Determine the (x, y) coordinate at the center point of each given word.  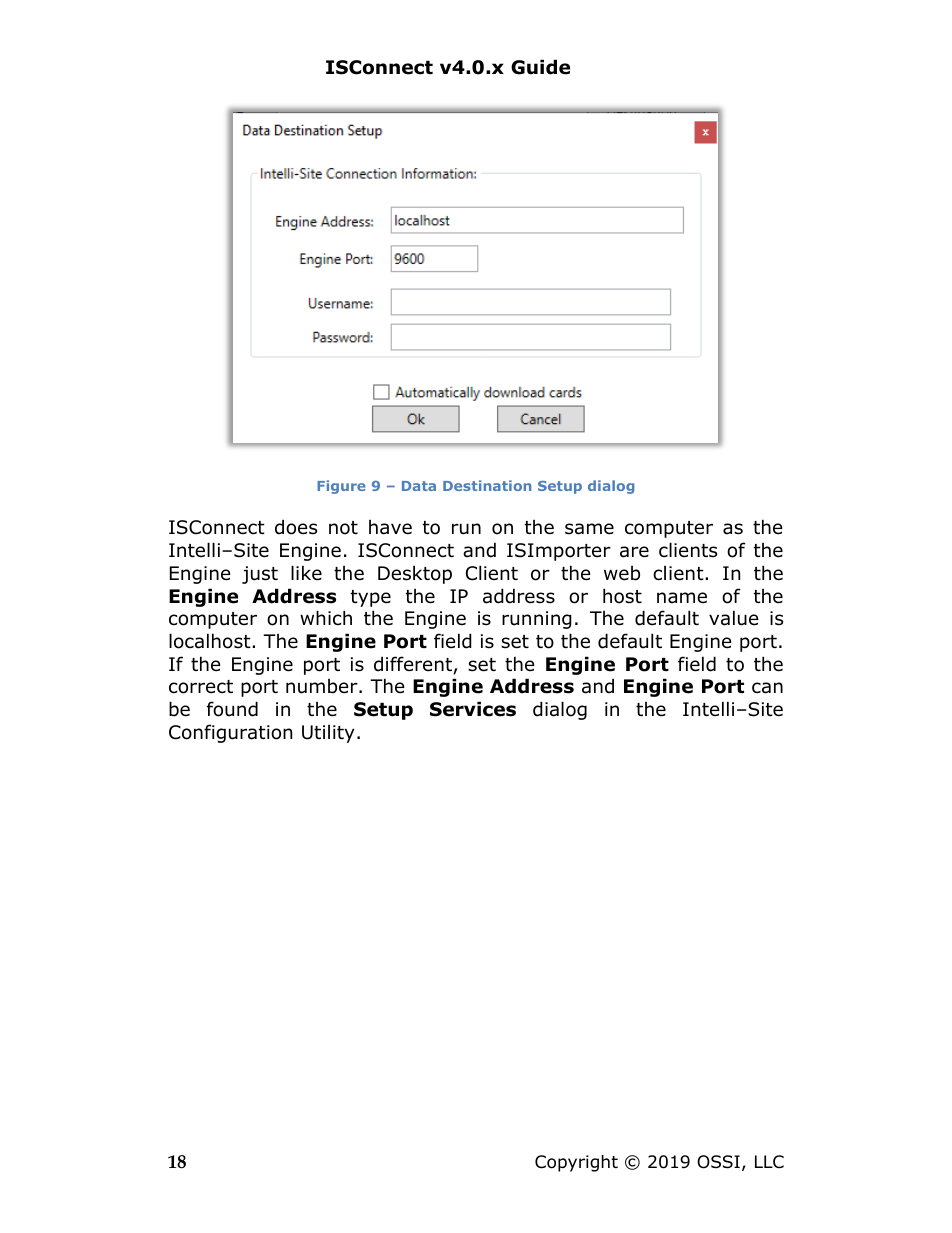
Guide (540, 67)
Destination (487, 485)
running (537, 620)
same (589, 529)
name (682, 598)
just (260, 575)
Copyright (576, 1163)
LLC (769, 1162)
